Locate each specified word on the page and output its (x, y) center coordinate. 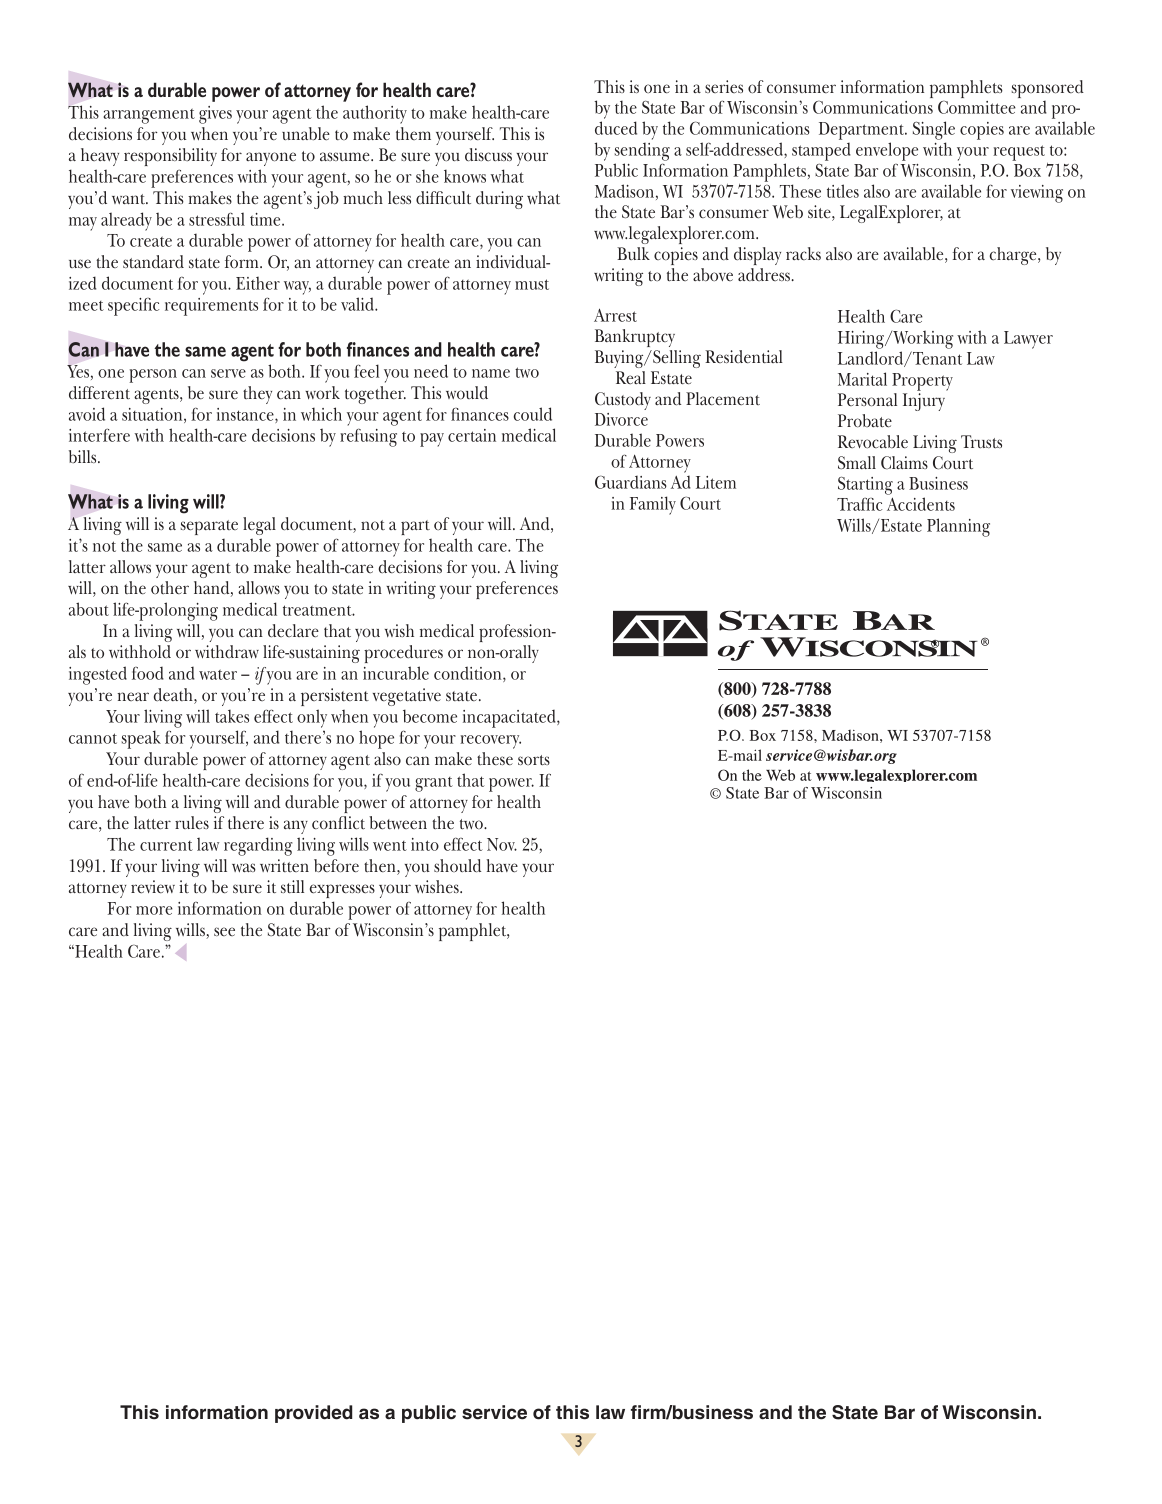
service (494, 1412)
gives (215, 115)
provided (313, 1414)
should (457, 866)
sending (642, 151)
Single (934, 130)
